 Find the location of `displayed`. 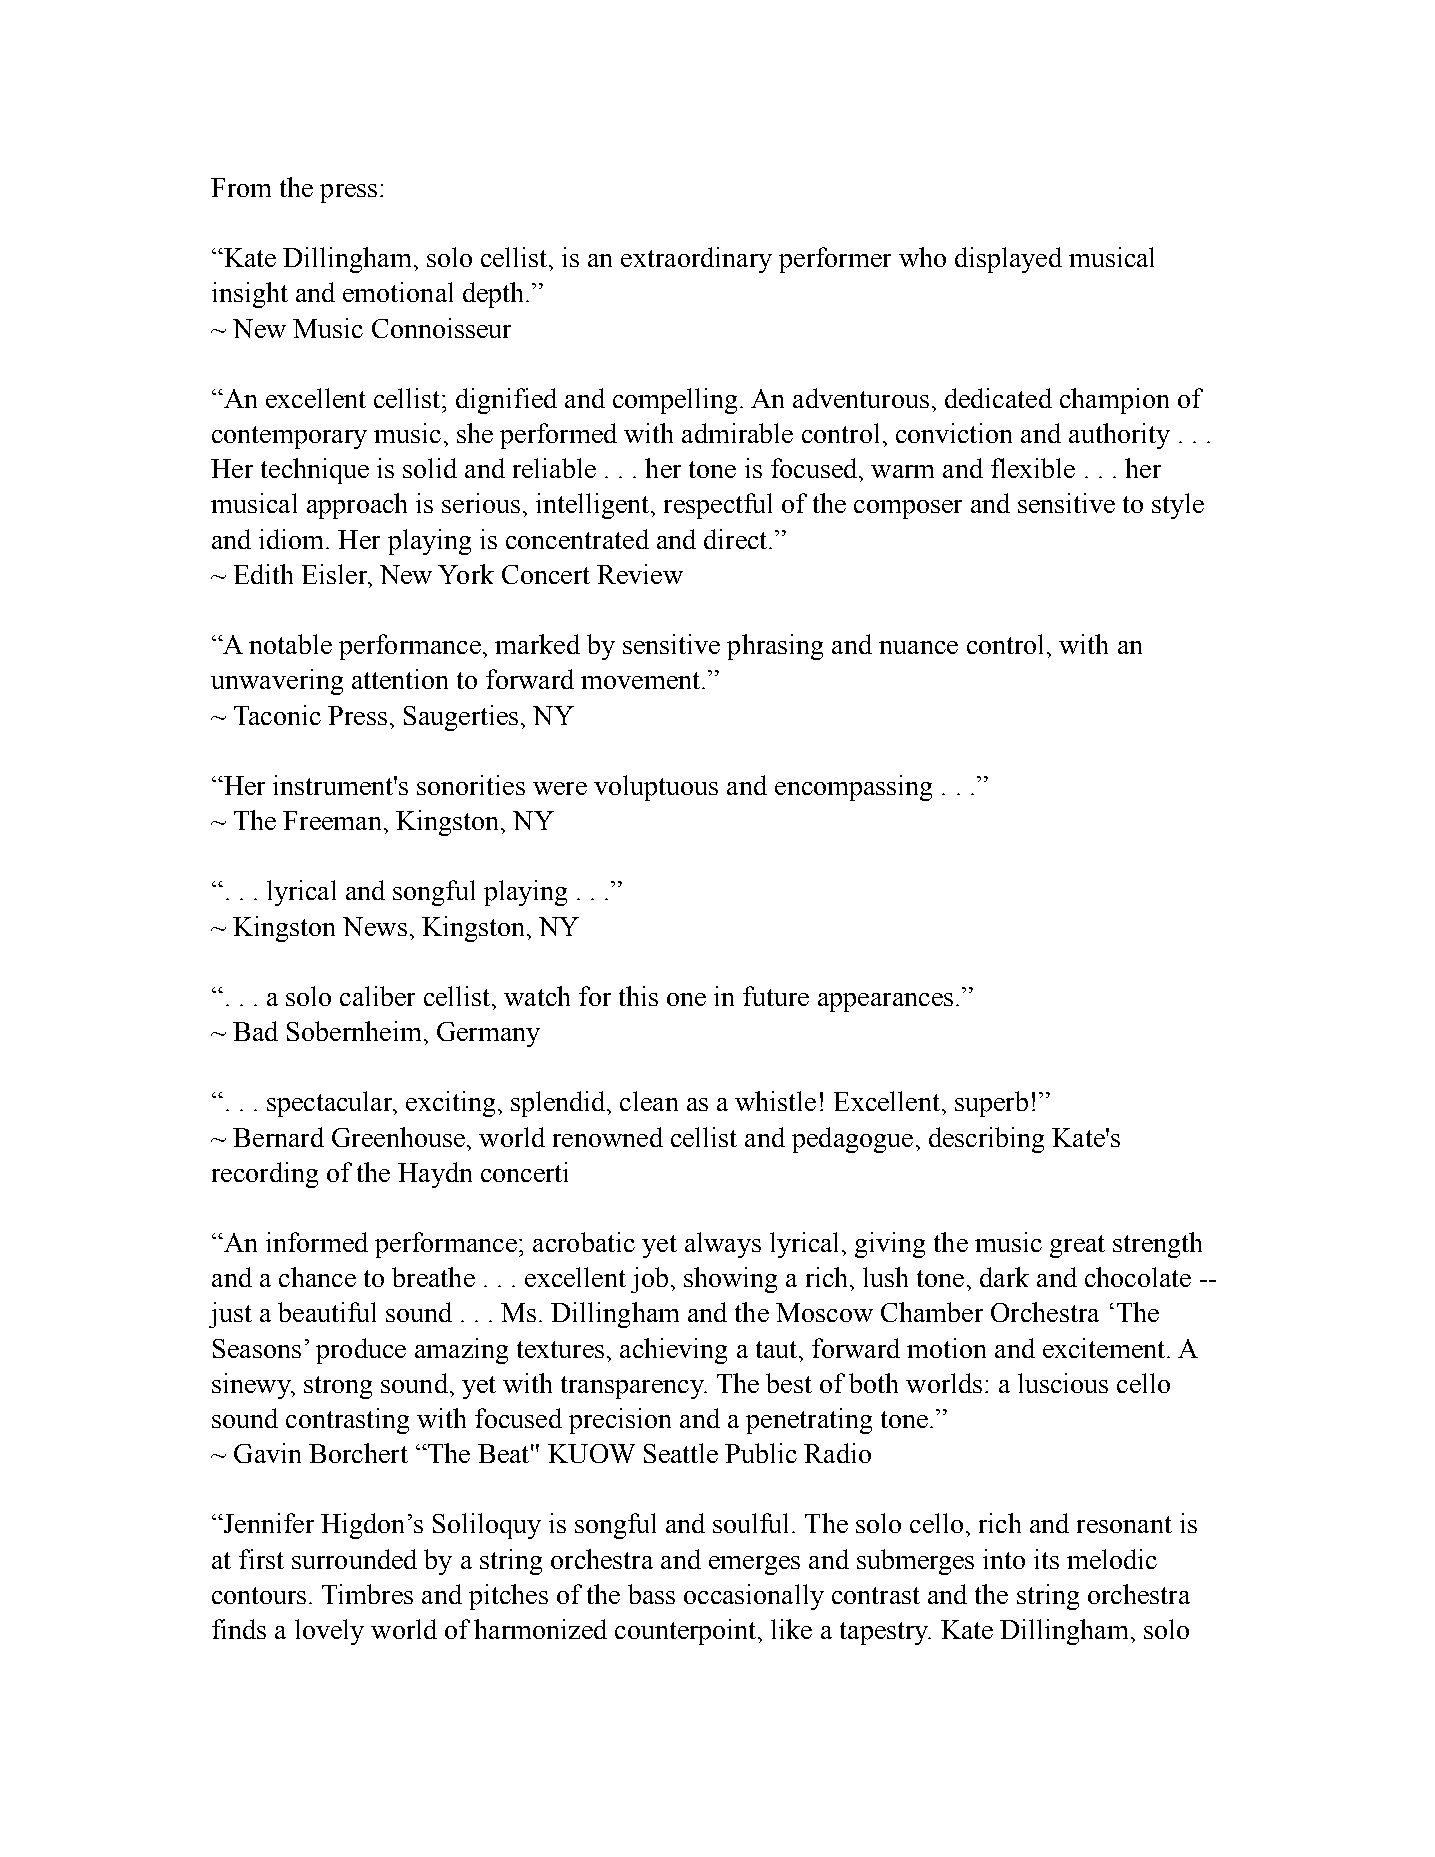

displayed is located at coordinates (1008, 260).
